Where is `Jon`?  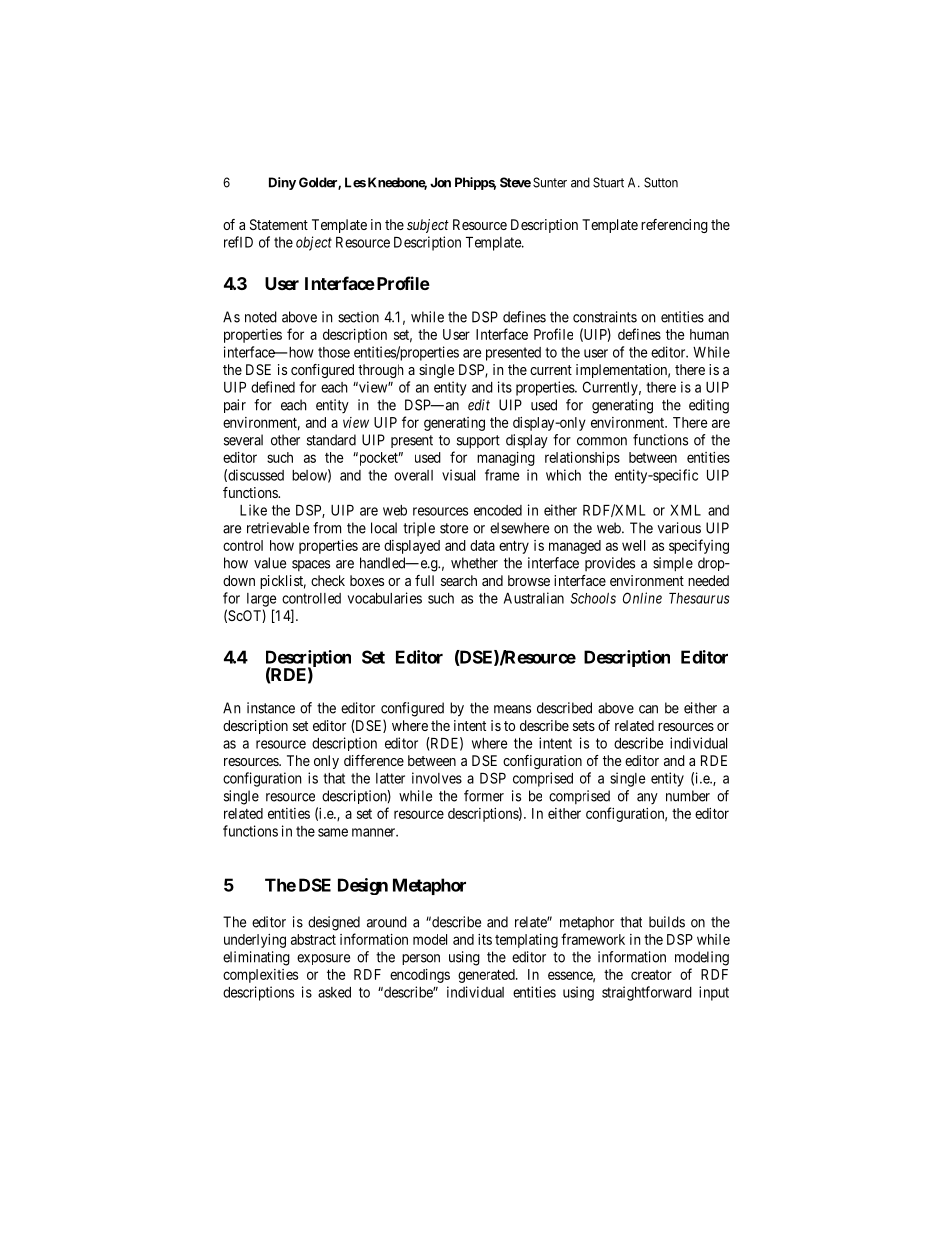
Jon is located at coordinates (440, 182).
